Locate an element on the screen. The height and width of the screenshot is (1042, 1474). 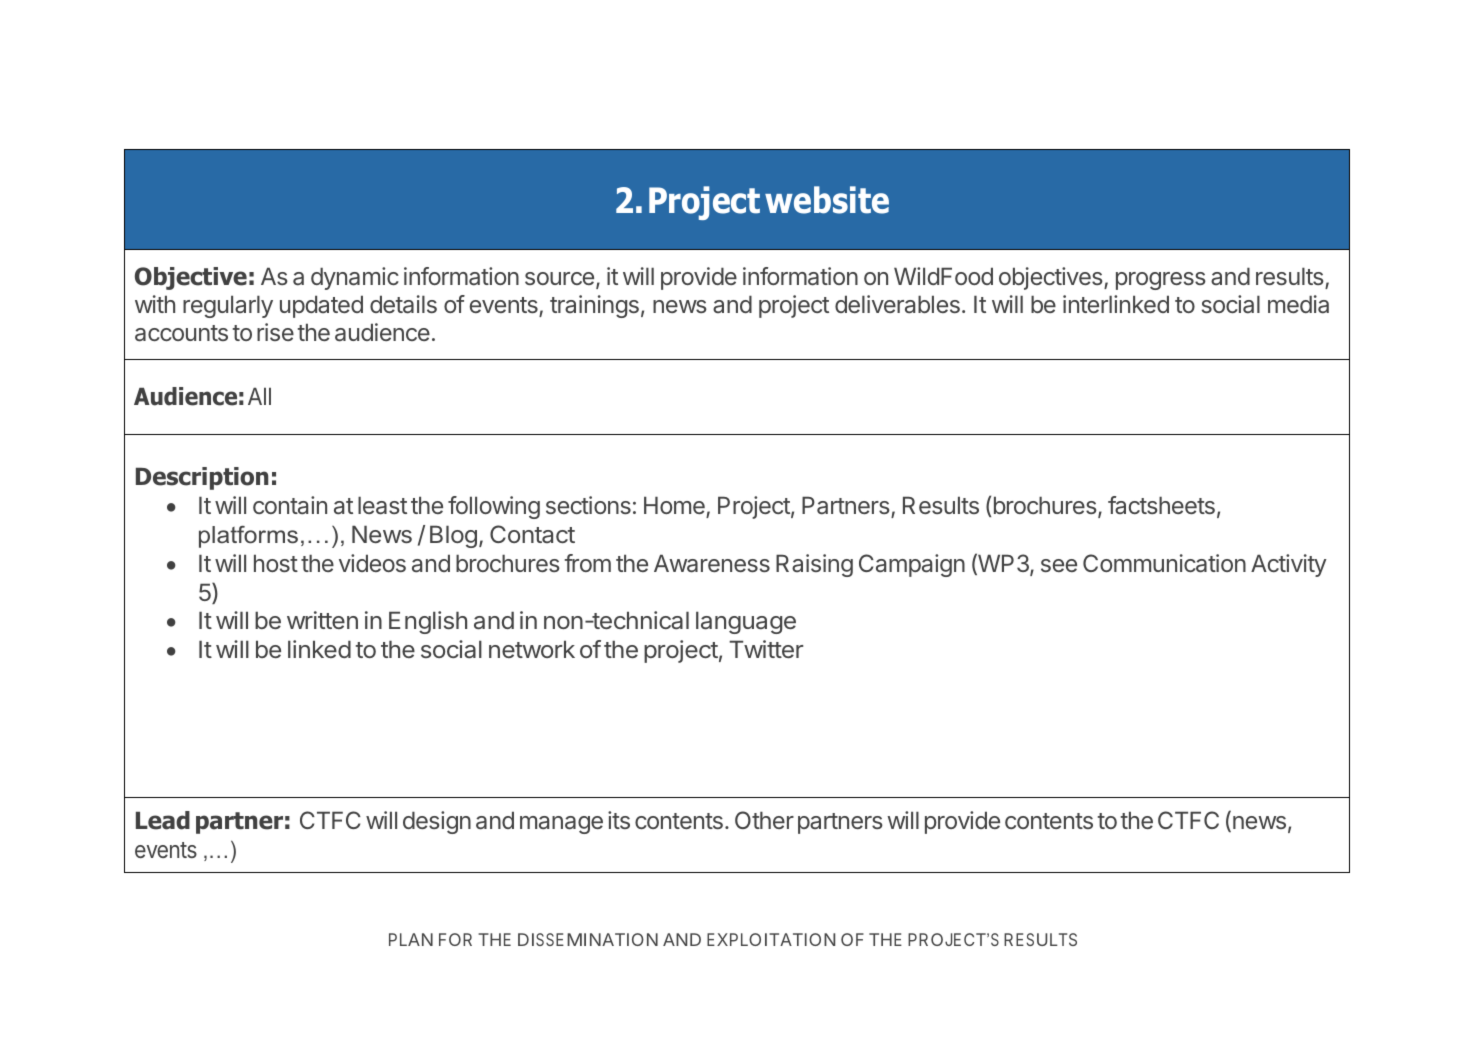
progress is located at coordinates (1161, 281).
